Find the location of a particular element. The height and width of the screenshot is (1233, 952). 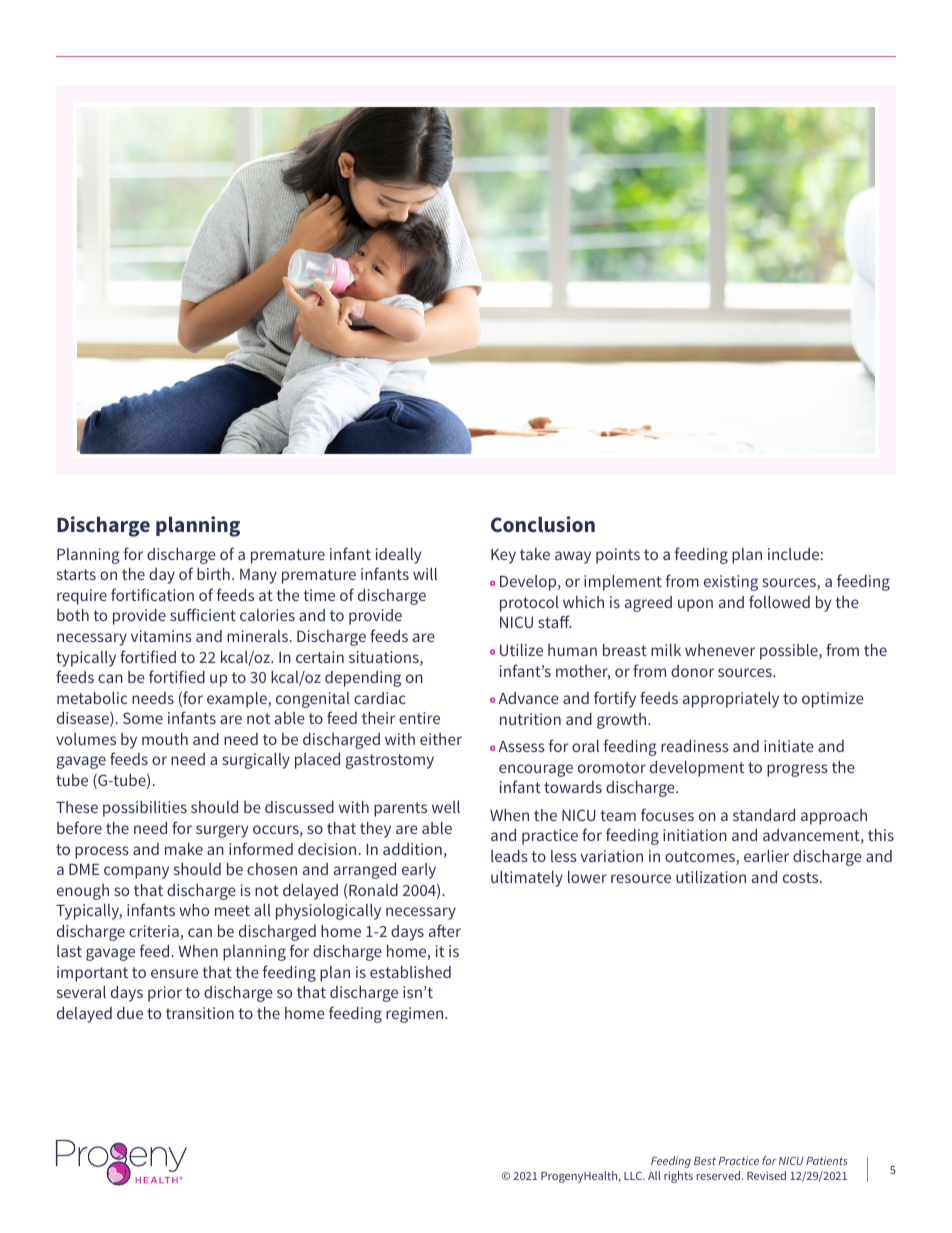

Key is located at coordinates (503, 556).
